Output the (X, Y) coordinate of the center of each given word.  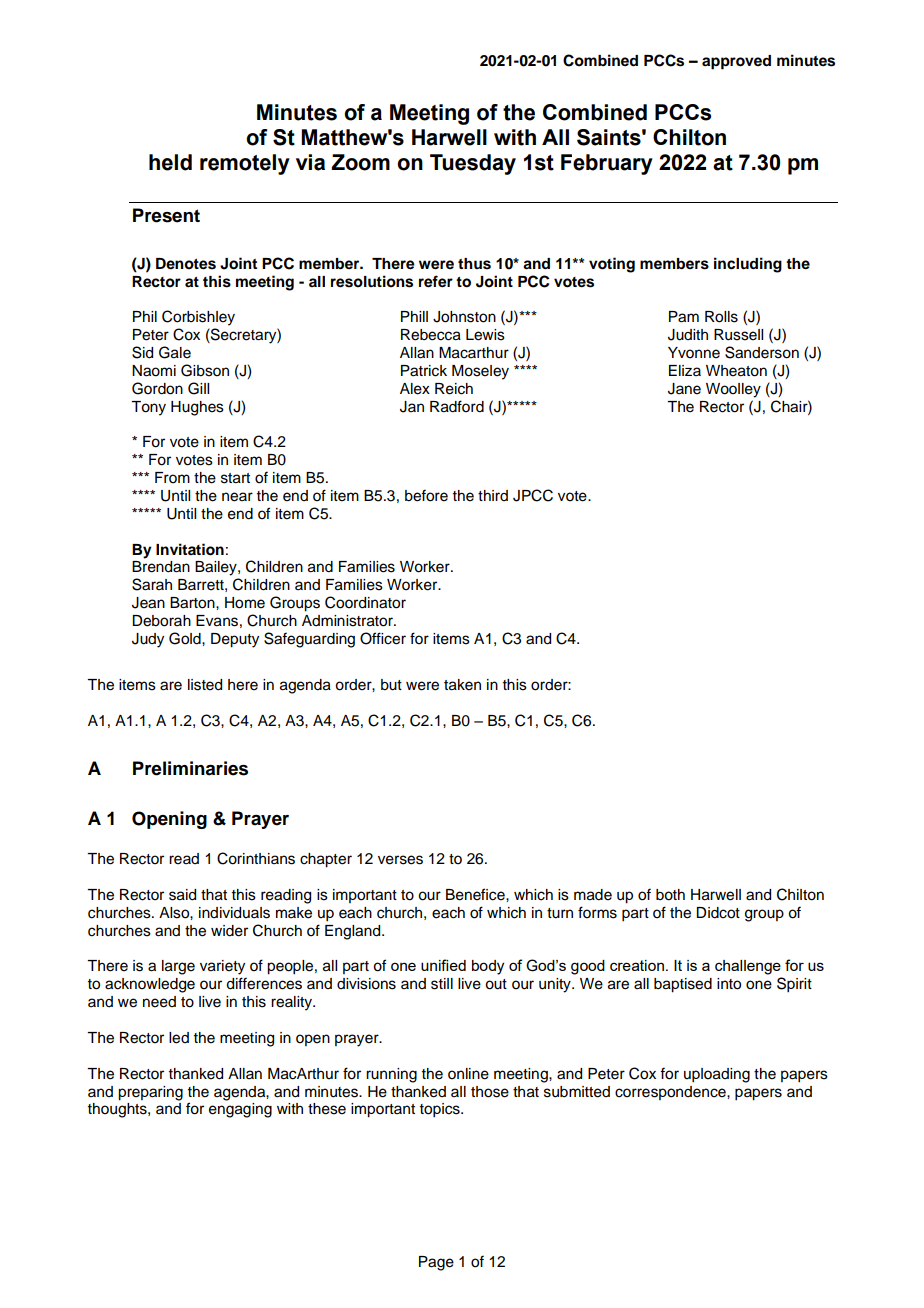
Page (436, 1263)
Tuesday (473, 164)
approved (736, 62)
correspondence (671, 1093)
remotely (245, 164)
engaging (240, 1110)
